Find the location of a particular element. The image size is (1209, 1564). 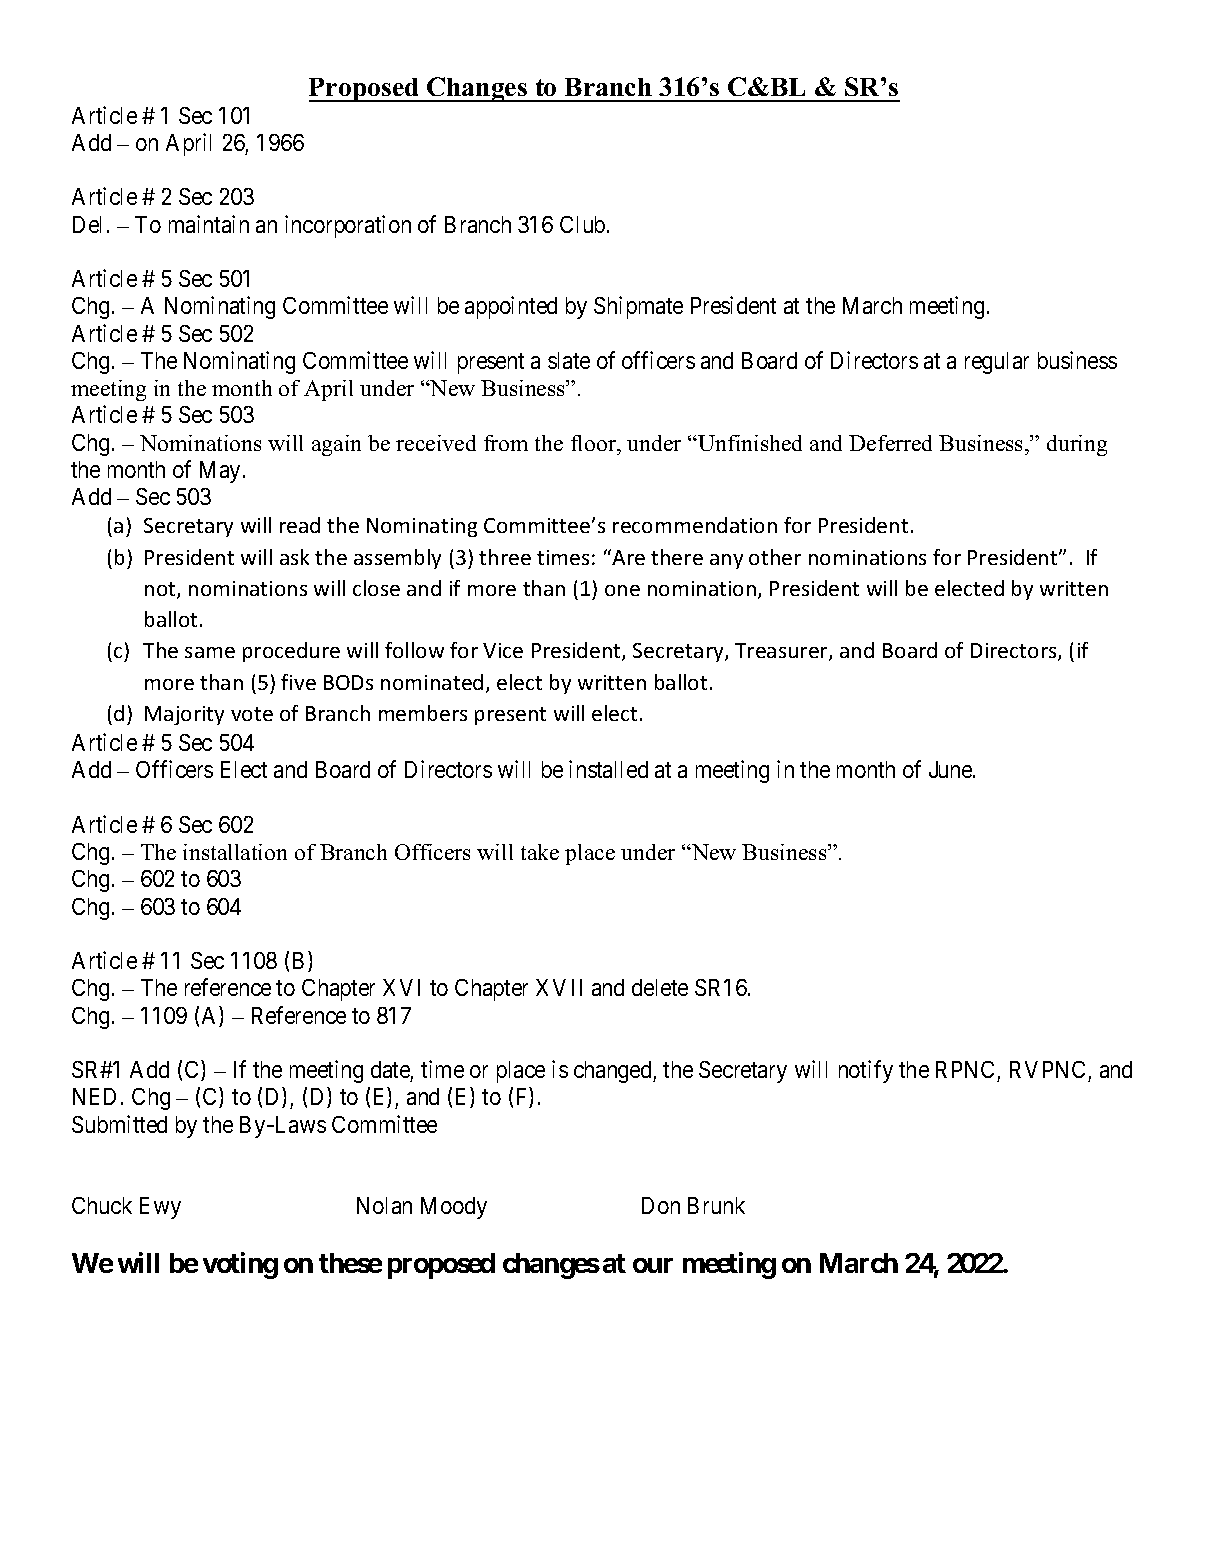

Club is located at coordinates (582, 224).
